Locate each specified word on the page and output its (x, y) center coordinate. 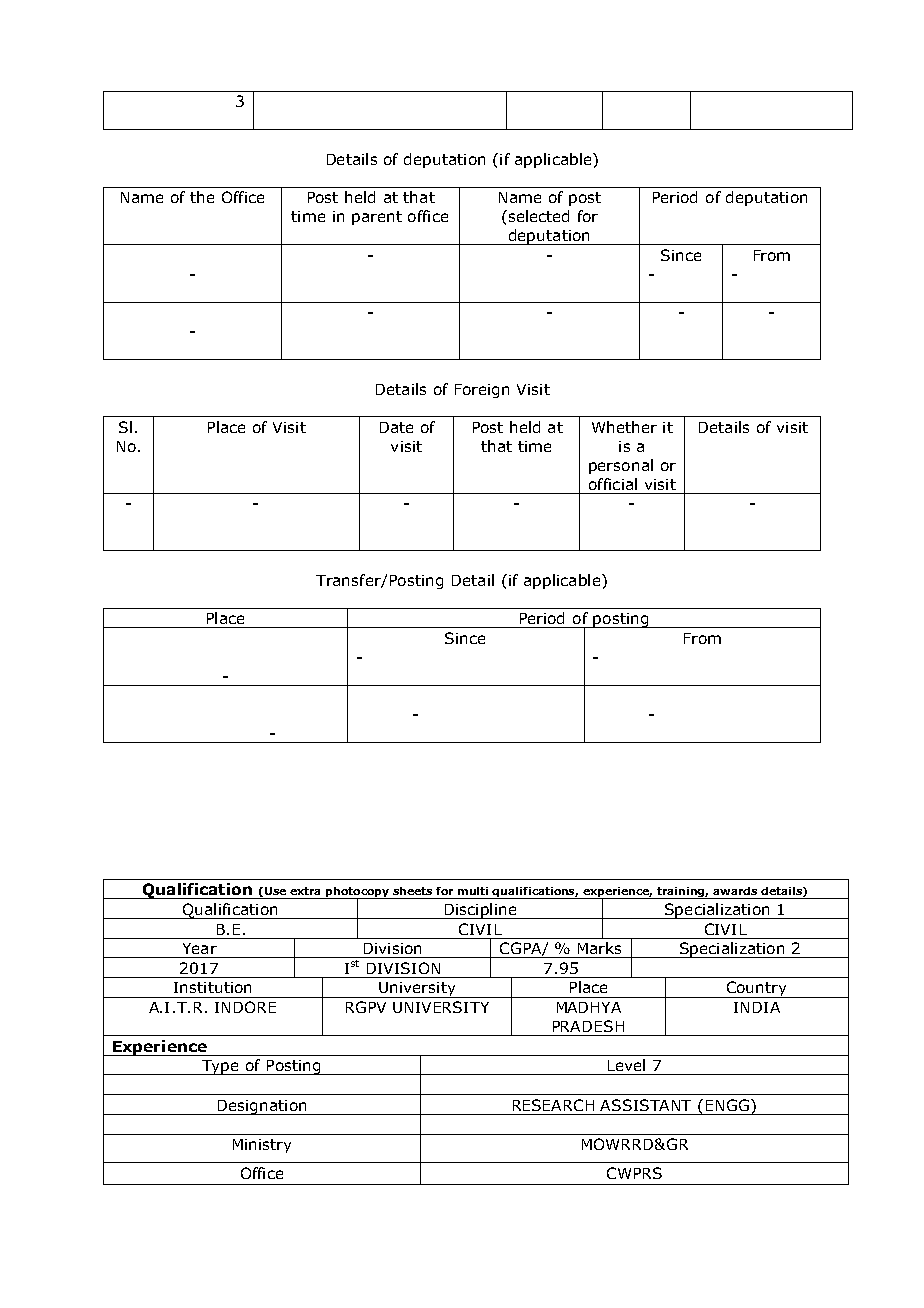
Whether (624, 427)
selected (537, 216)
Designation (262, 1107)
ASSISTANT (645, 1105)
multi (473, 891)
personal (621, 466)
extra (305, 891)
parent (377, 218)
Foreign (482, 391)
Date (396, 427)
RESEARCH (553, 1105)
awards (735, 891)
